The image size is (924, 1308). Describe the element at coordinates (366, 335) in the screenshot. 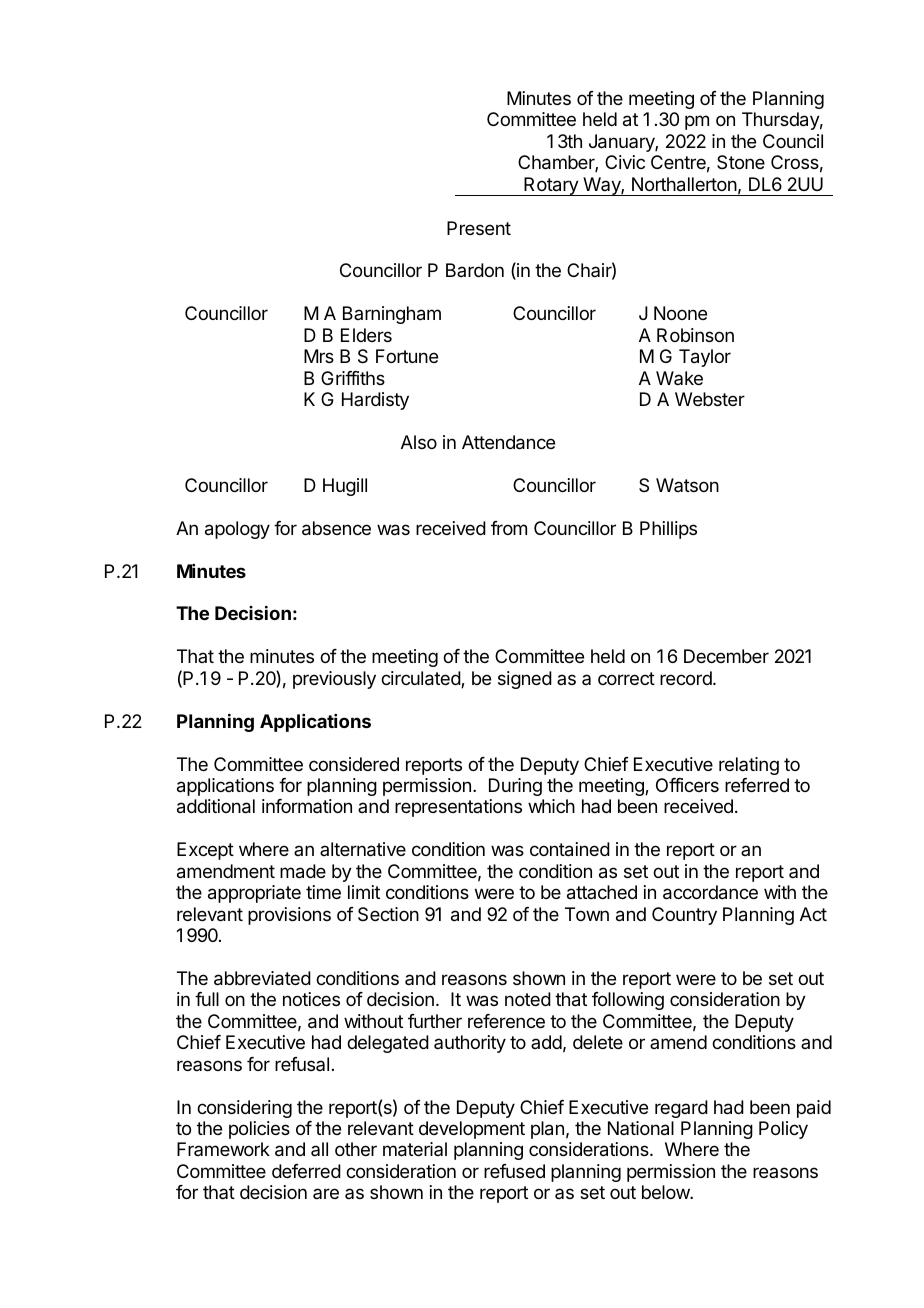

I see `Elders` at that location.
